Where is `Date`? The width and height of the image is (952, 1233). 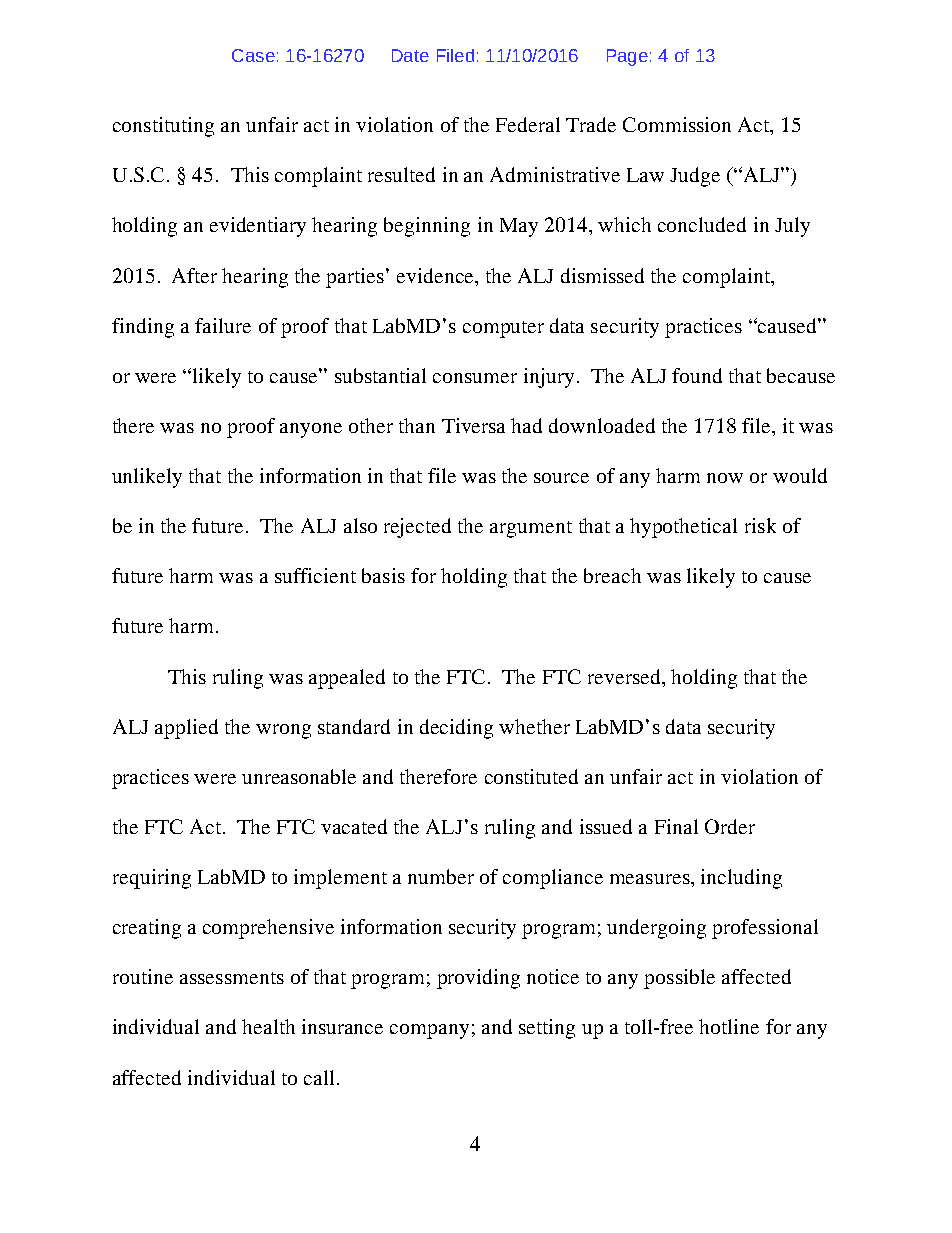 Date is located at coordinates (410, 55).
